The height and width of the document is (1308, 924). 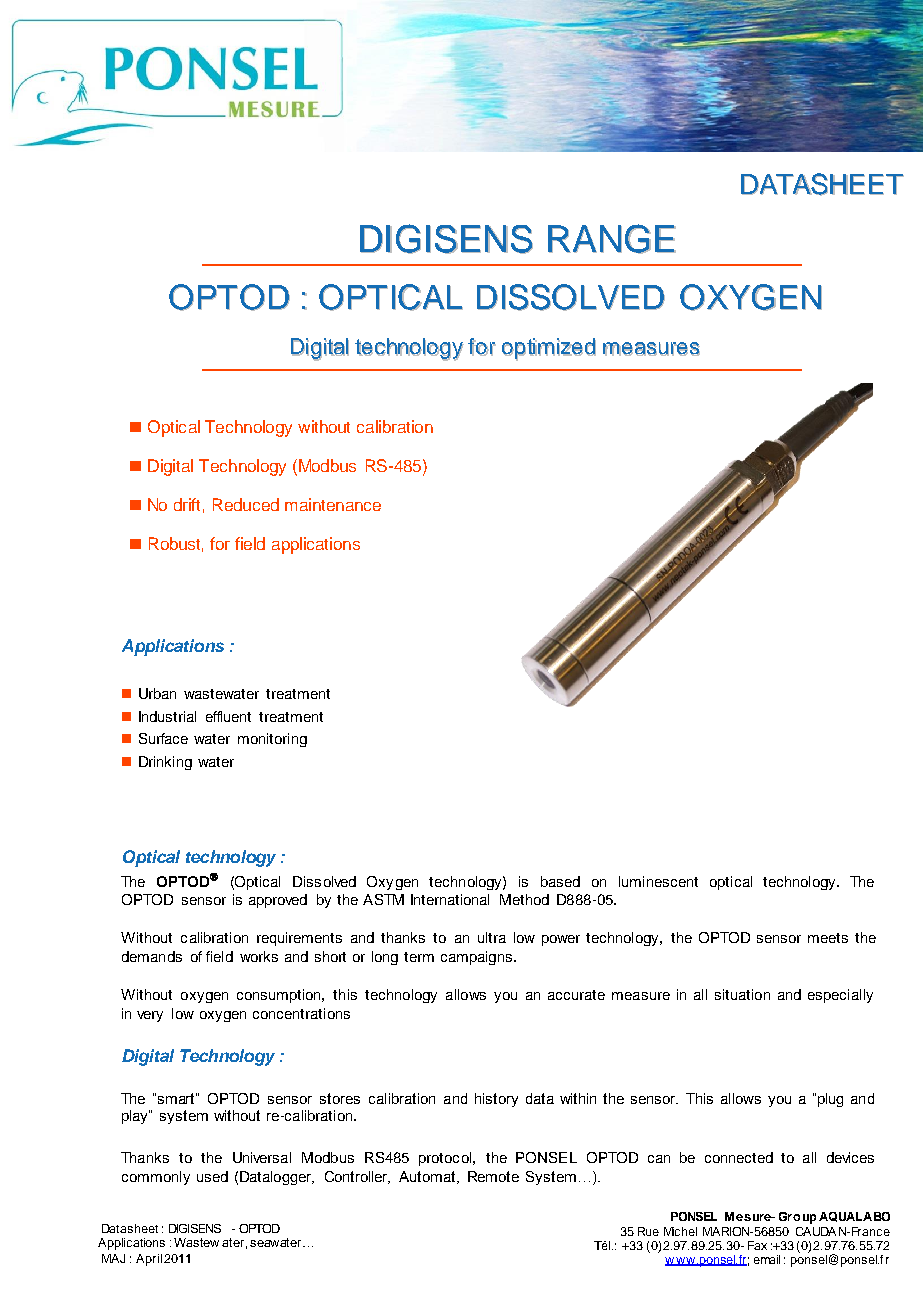 What do you see at coordinates (176, 544) in the document?
I see `Robust` at bounding box center [176, 544].
